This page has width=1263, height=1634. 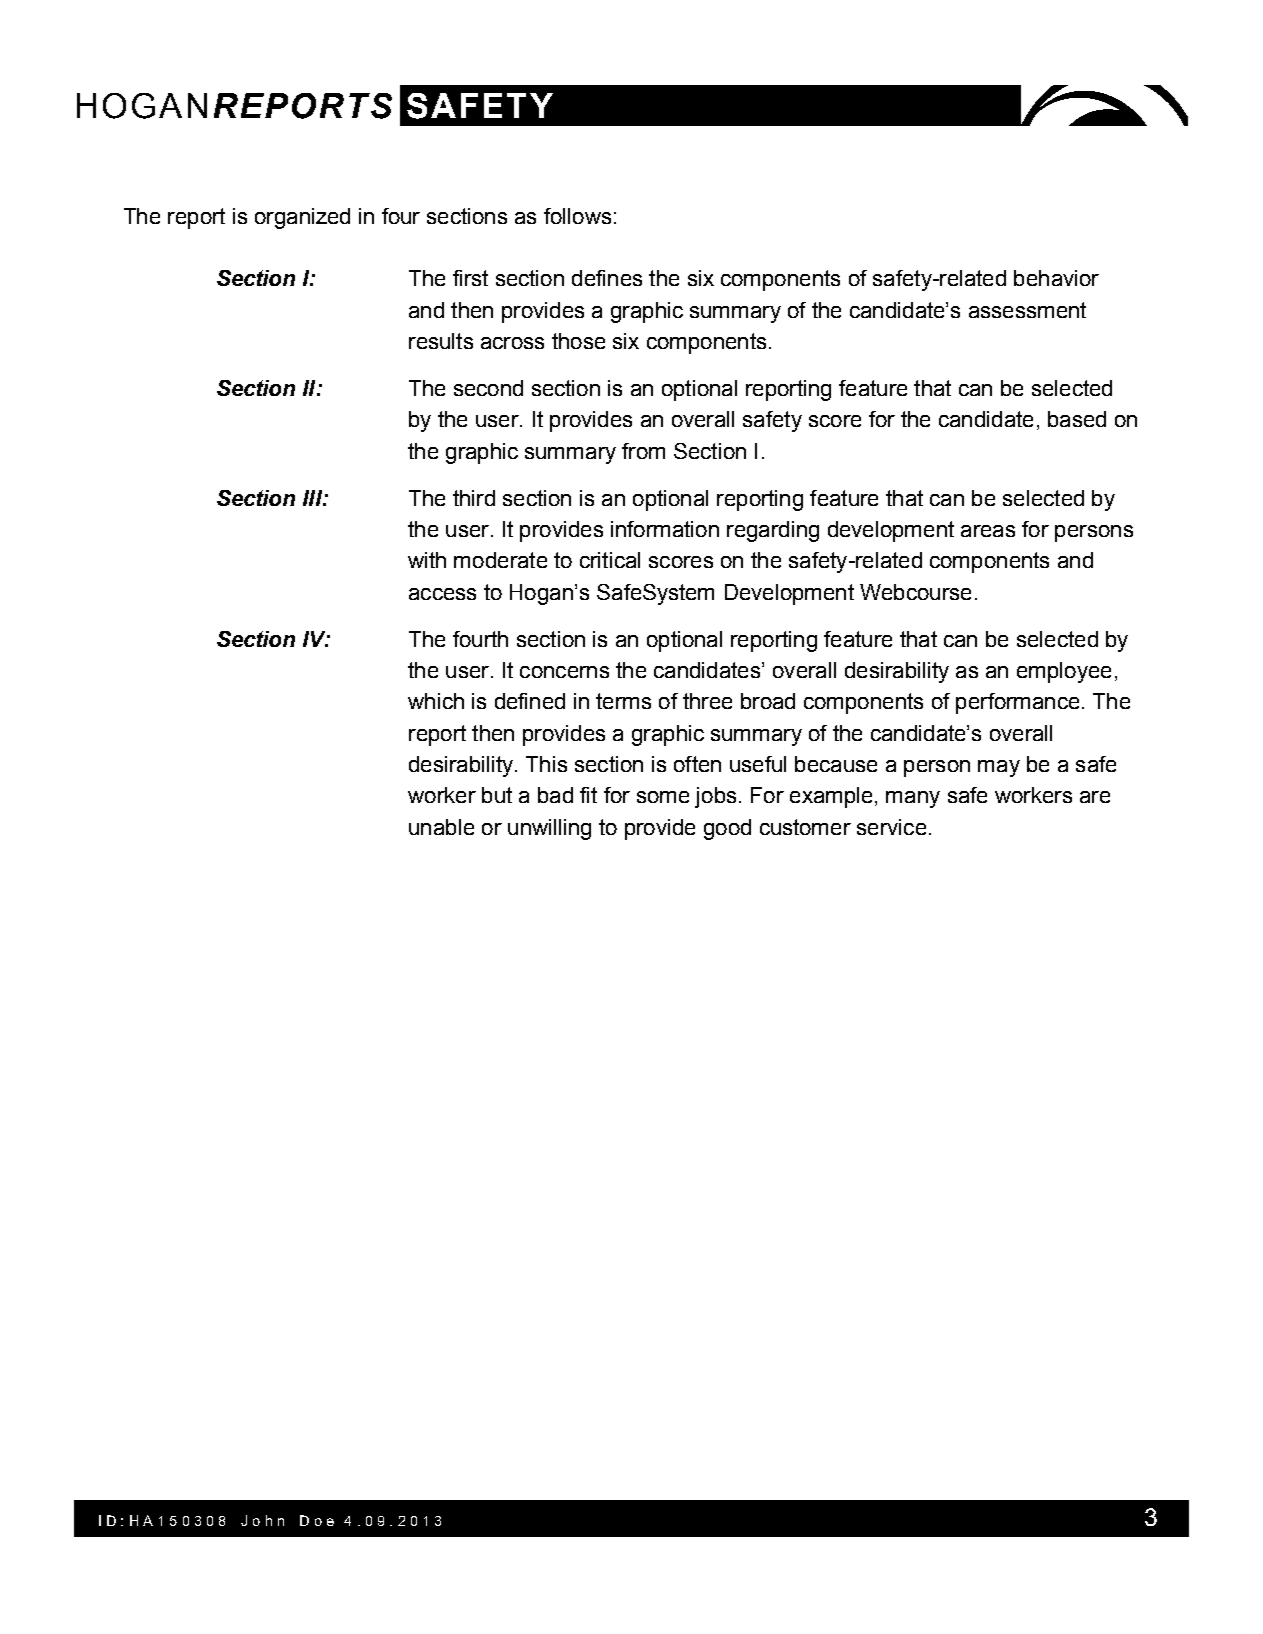 What do you see at coordinates (913, 799) in the page?
I see `many` at bounding box center [913, 799].
